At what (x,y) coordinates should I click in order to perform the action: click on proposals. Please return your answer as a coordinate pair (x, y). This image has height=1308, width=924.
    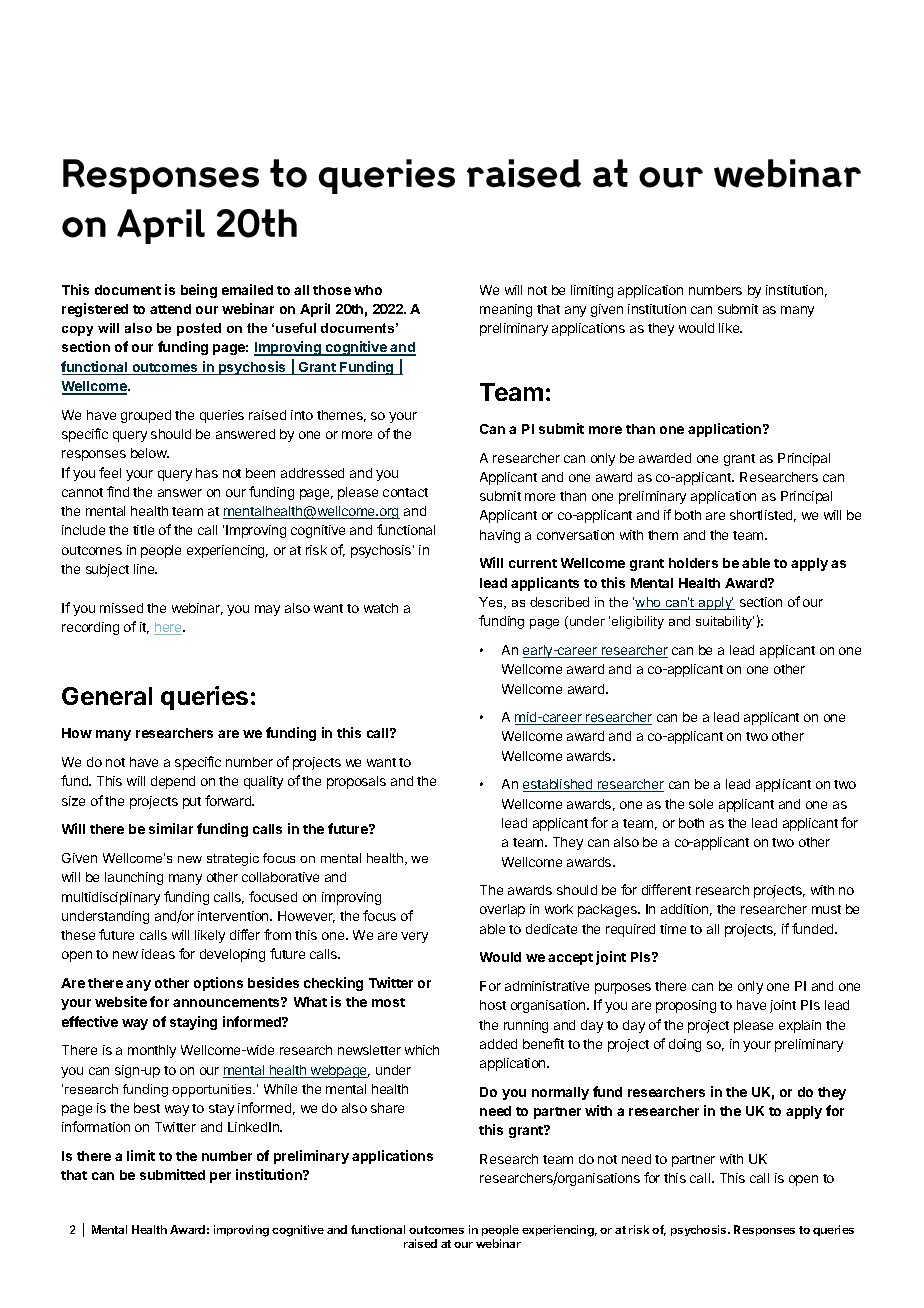
    Looking at the image, I should click on (356, 782).
